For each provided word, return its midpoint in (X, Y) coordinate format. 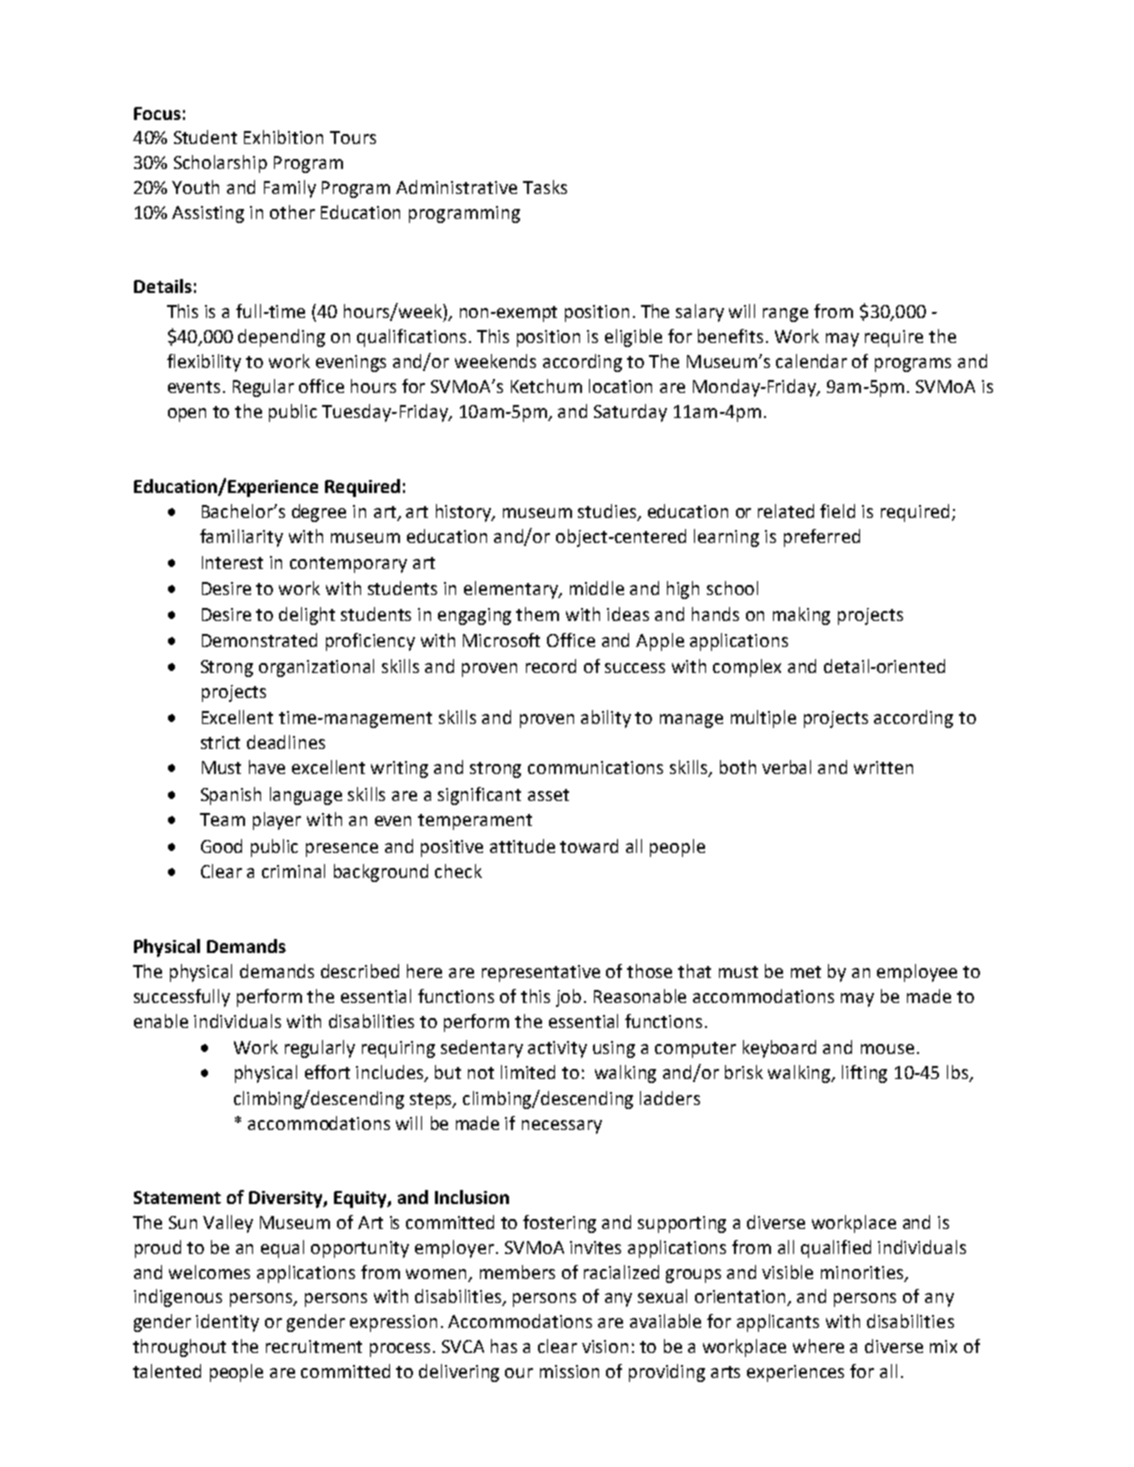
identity (227, 1323)
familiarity (241, 538)
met (806, 972)
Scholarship (220, 164)
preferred (822, 538)
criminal (293, 871)
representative (541, 973)
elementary (512, 590)
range (785, 315)
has (504, 1346)
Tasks (545, 187)
